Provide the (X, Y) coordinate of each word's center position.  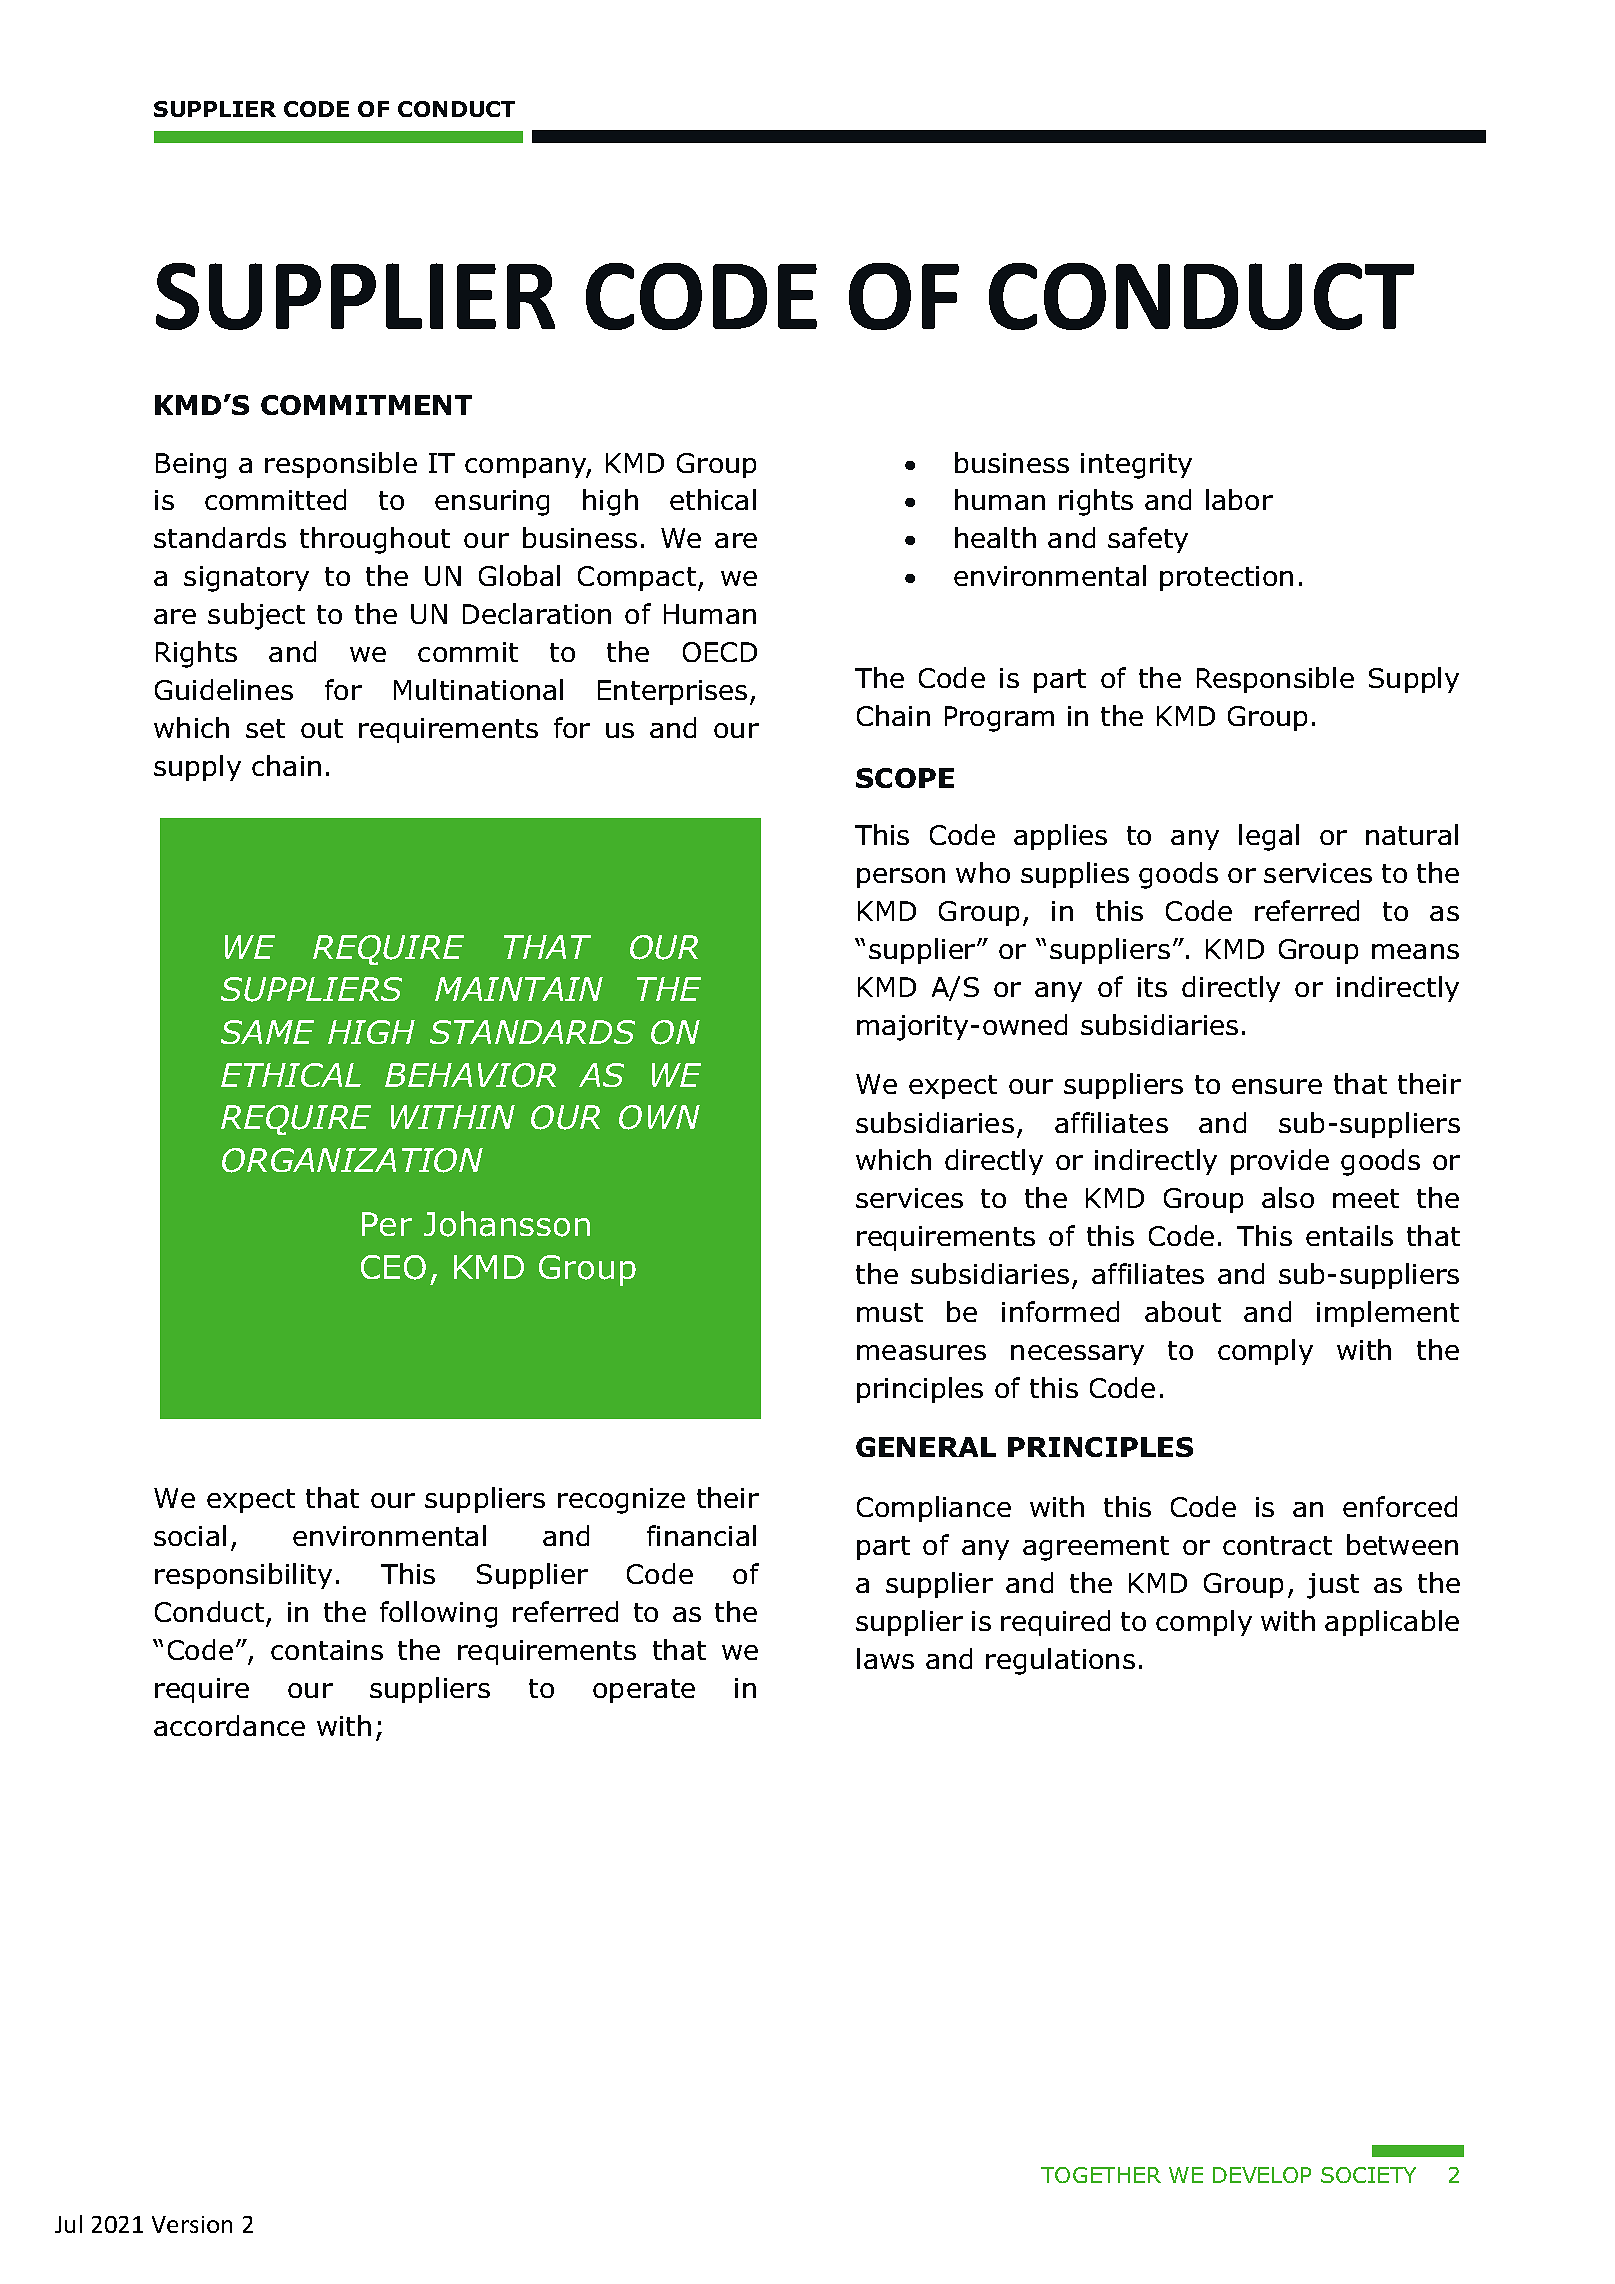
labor (1239, 499)
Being (191, 466)
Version (192, 2224)
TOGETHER (1101, 2175)
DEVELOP (1262, 2175)
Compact (638, 578)
